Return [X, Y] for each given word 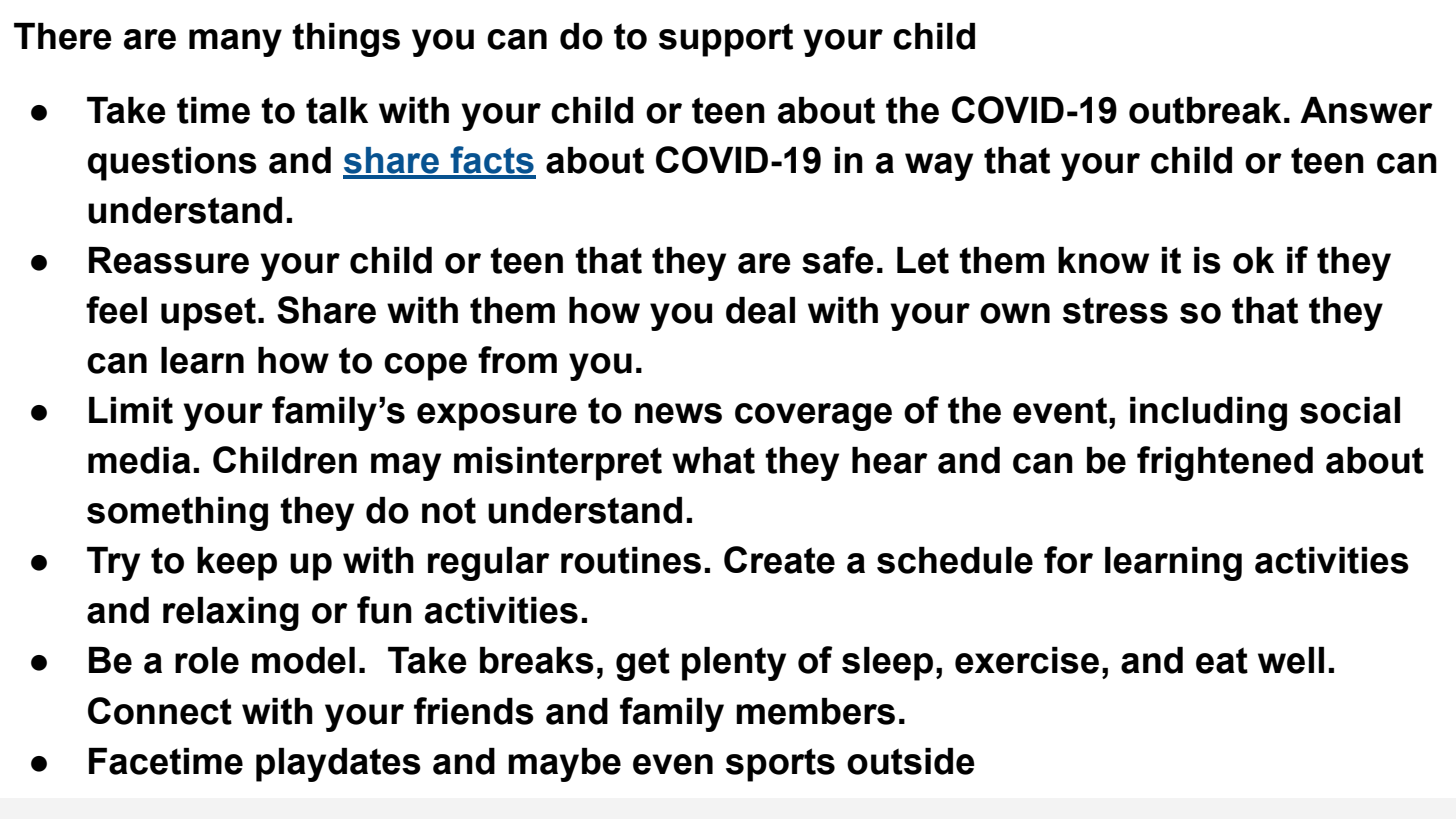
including [1208, 414]
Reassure [169, 260]
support [726, 40]
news [678, 413]
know [1103, 260]
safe [838, 260]
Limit [131, 410]
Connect [160, 711]
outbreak [1205, 110]
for [1068, 560]
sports [780, 765]
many [235, 43]
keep [237, 564]
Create [779, 560]
